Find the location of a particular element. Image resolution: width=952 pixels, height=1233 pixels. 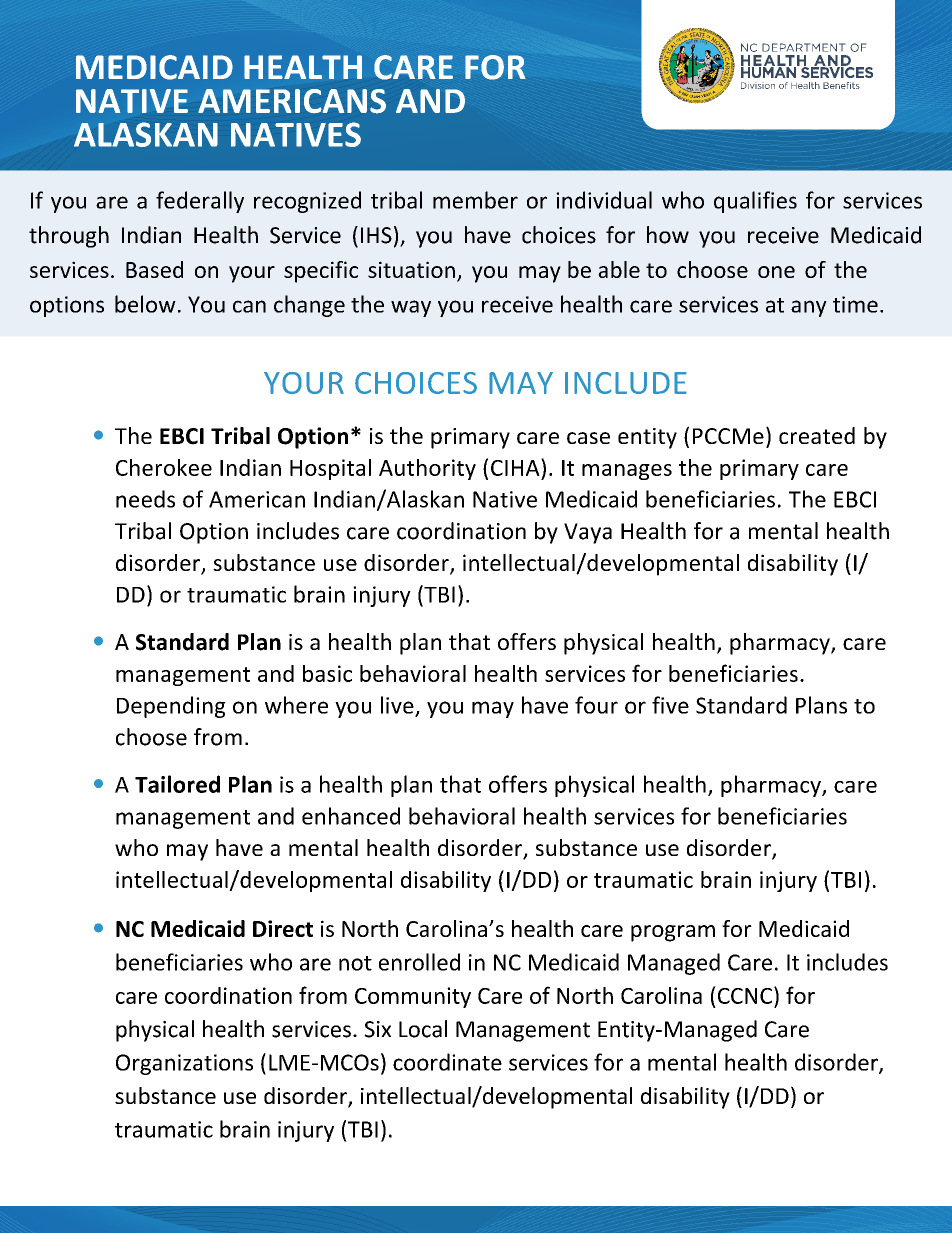

Depending is located at coordinates (171, 707).
